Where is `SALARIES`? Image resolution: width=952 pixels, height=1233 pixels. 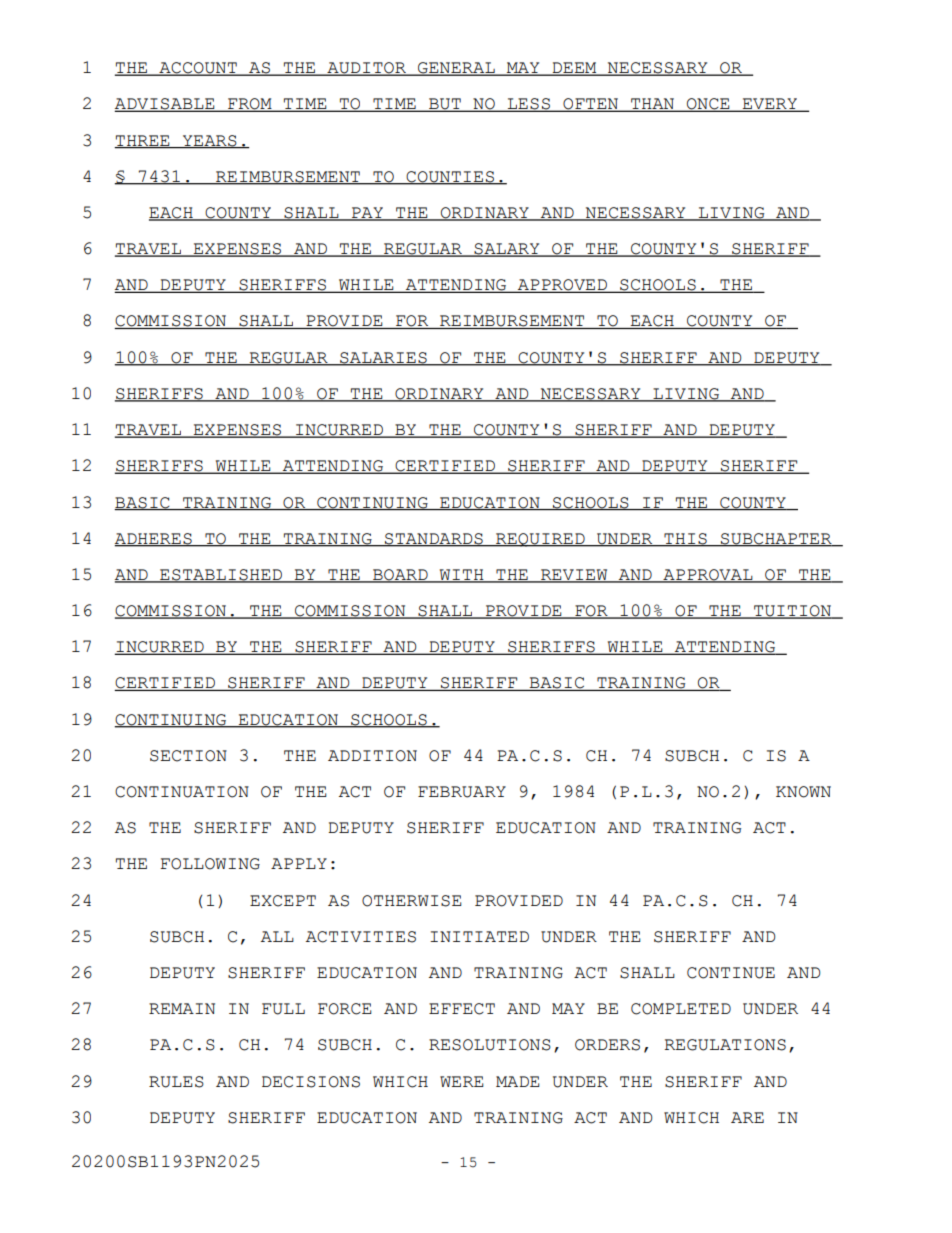
SALARIES is located at coordinates (383, 358).
